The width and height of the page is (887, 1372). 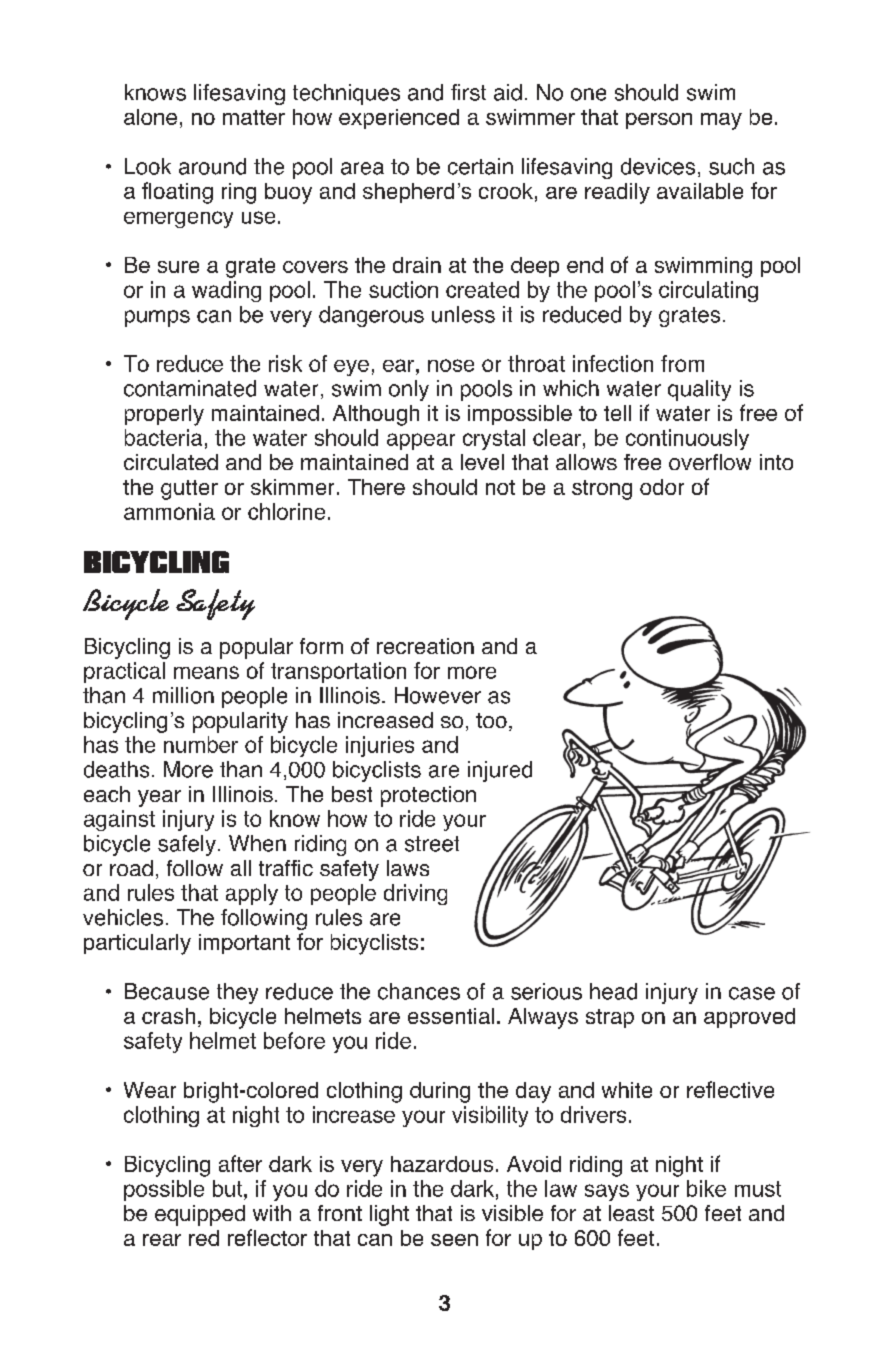 I want to click on seen, so click(x=454, y=1240).
